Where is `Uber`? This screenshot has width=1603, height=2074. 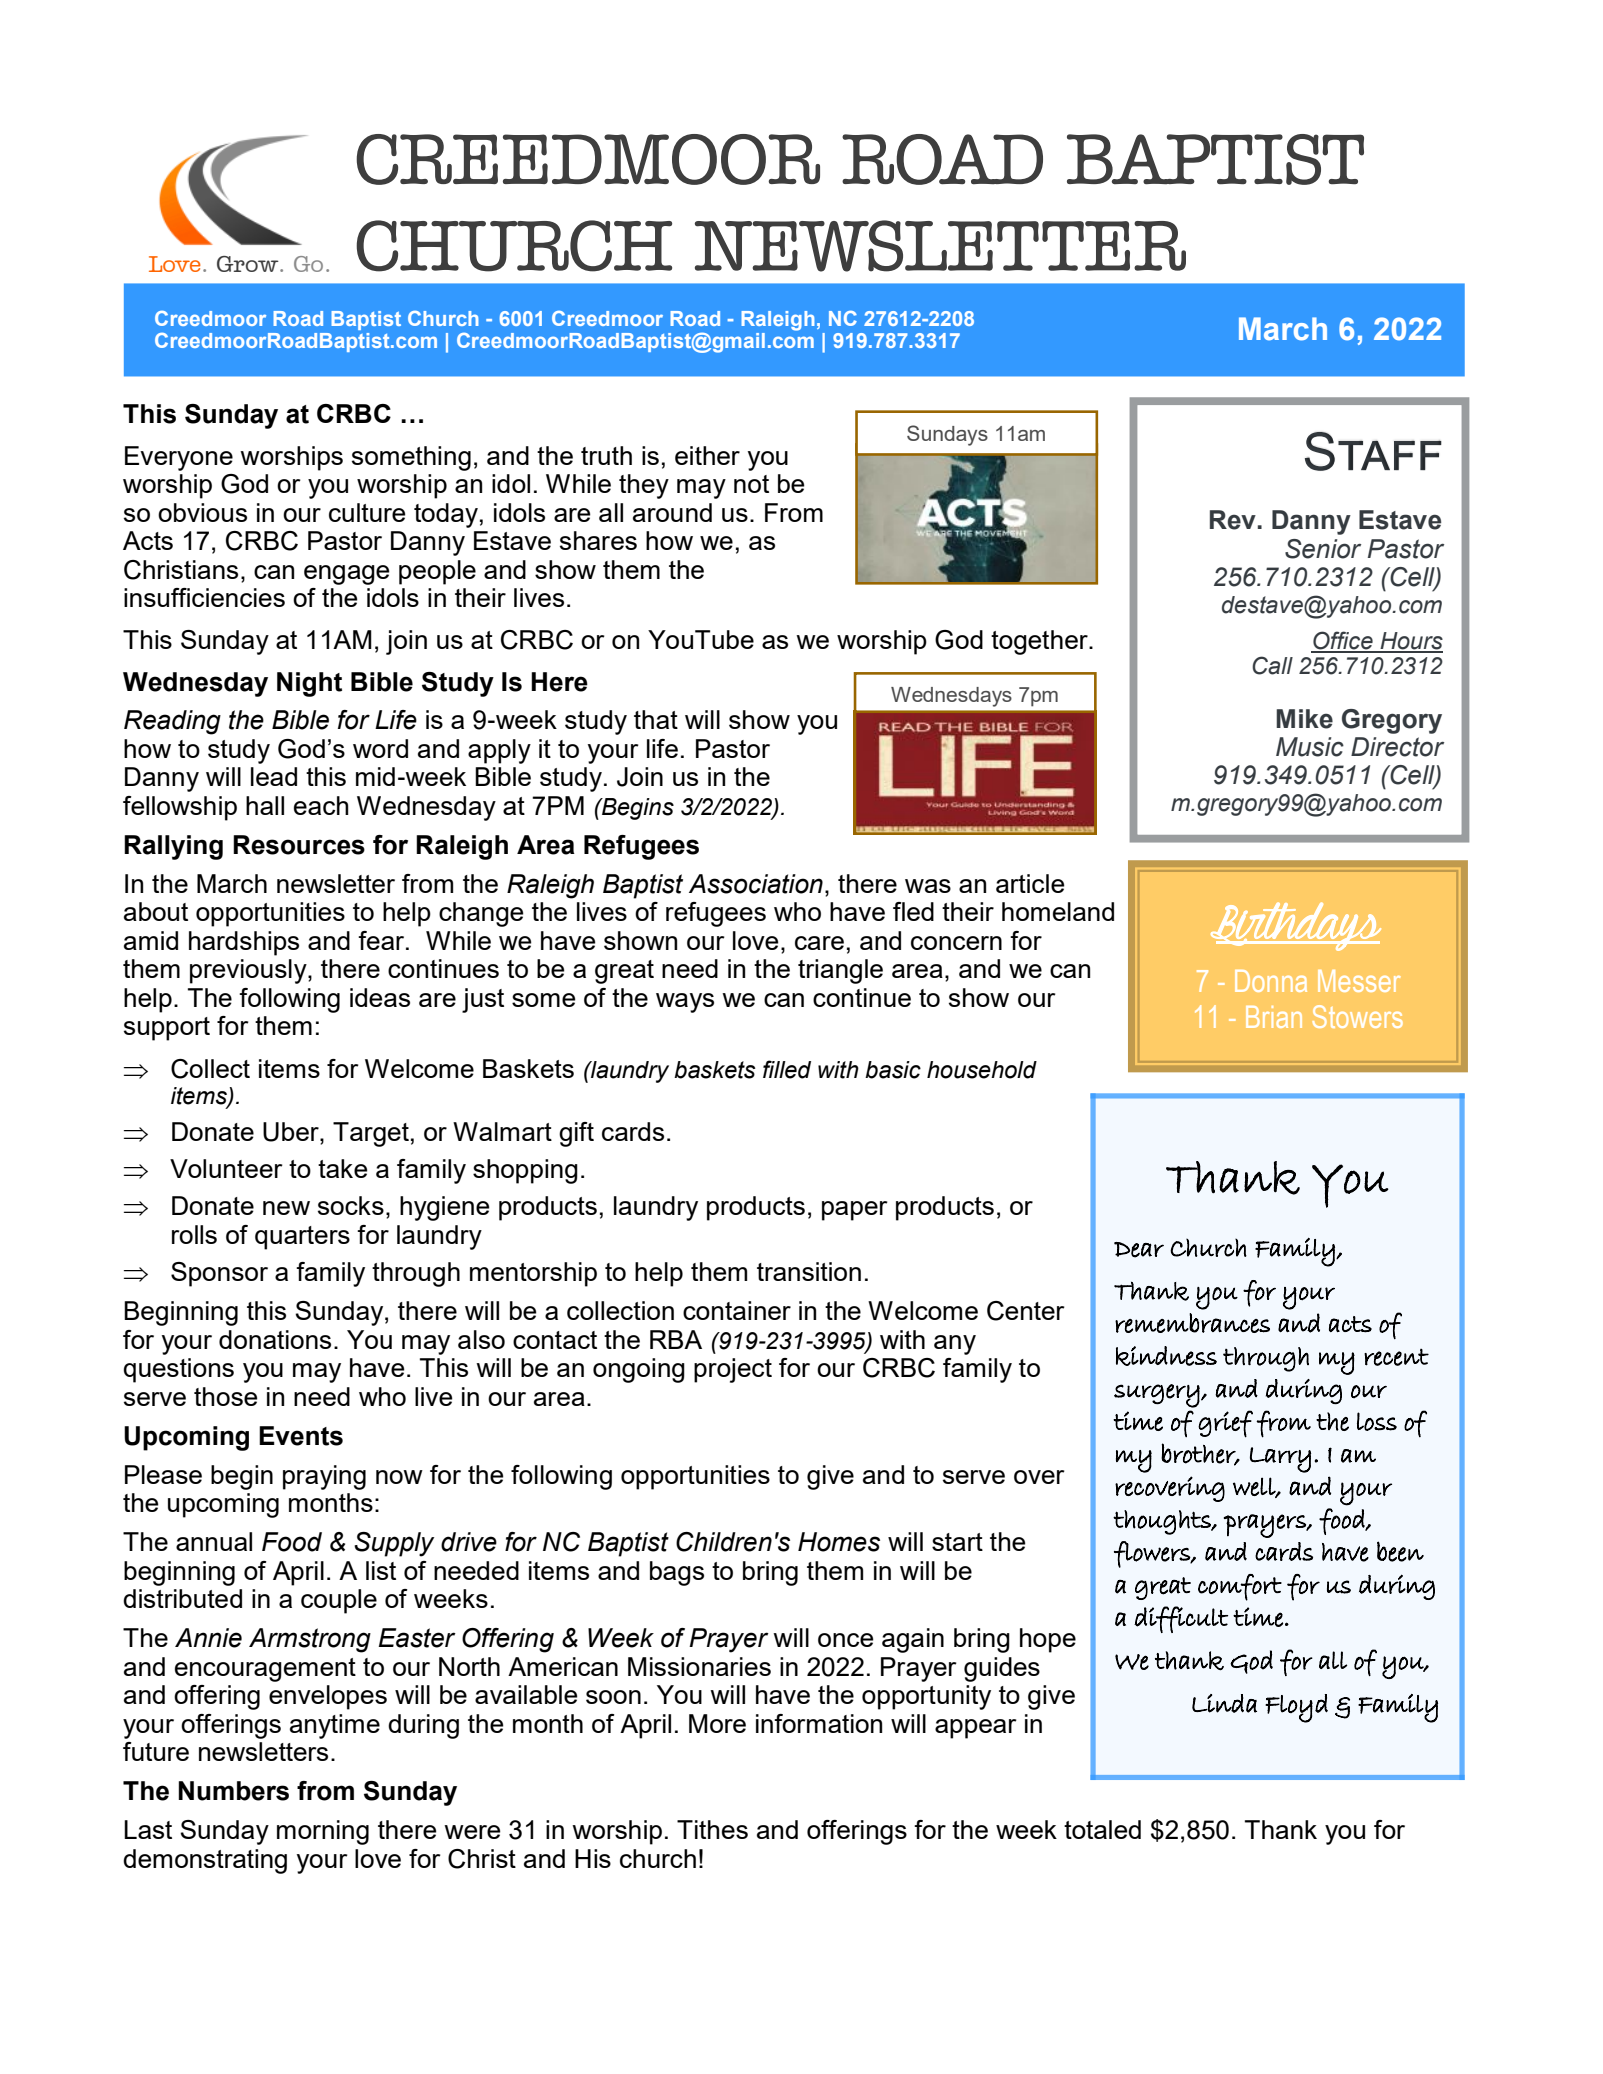
Uber is located at coordinates (292, 1132).
